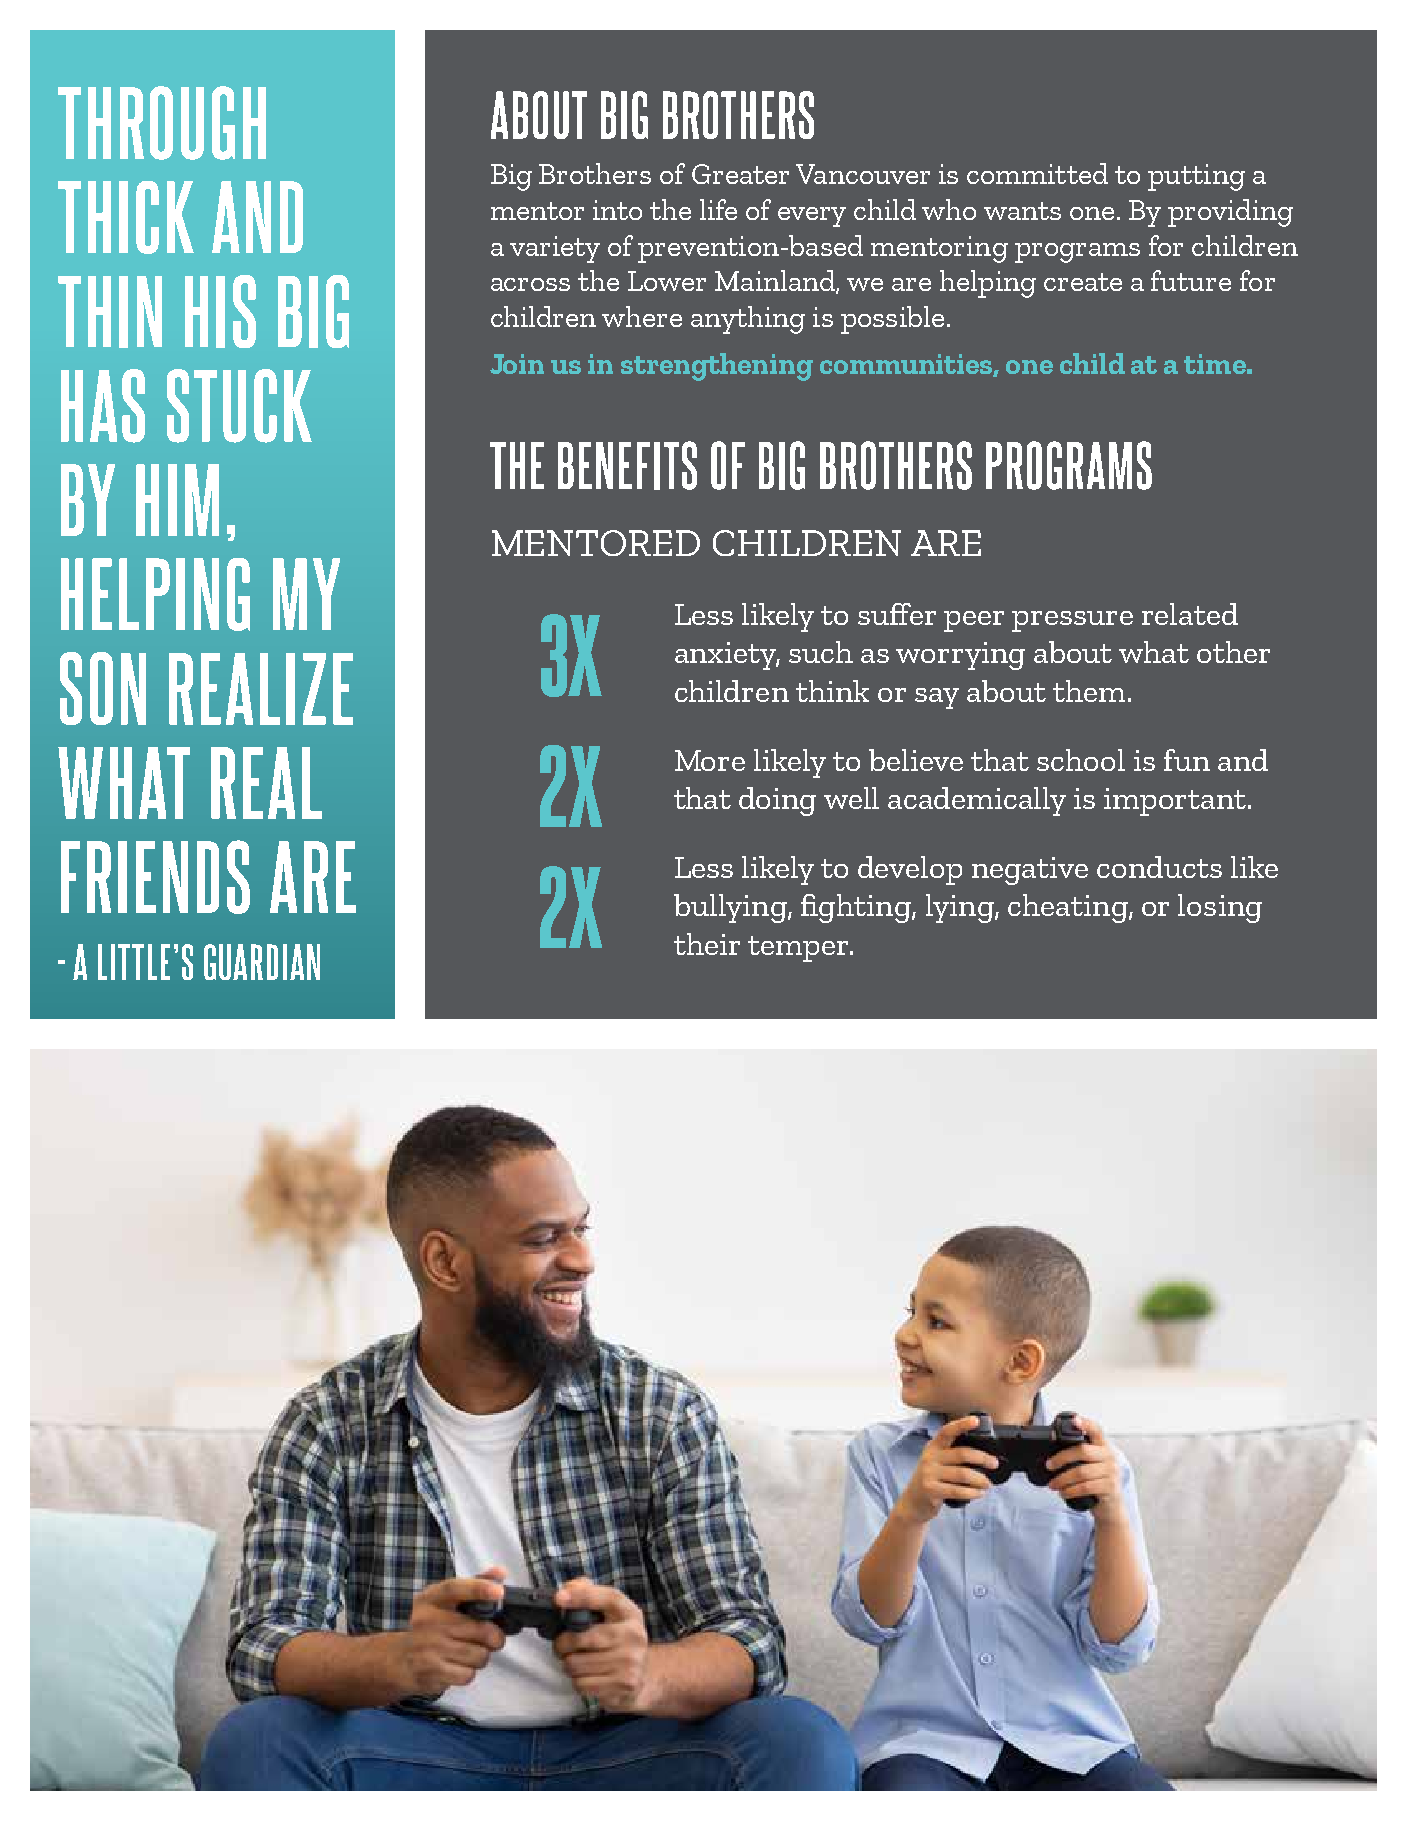  Describe the element at coordinates (740, 174) in the page. I see `Greater` at that location.
